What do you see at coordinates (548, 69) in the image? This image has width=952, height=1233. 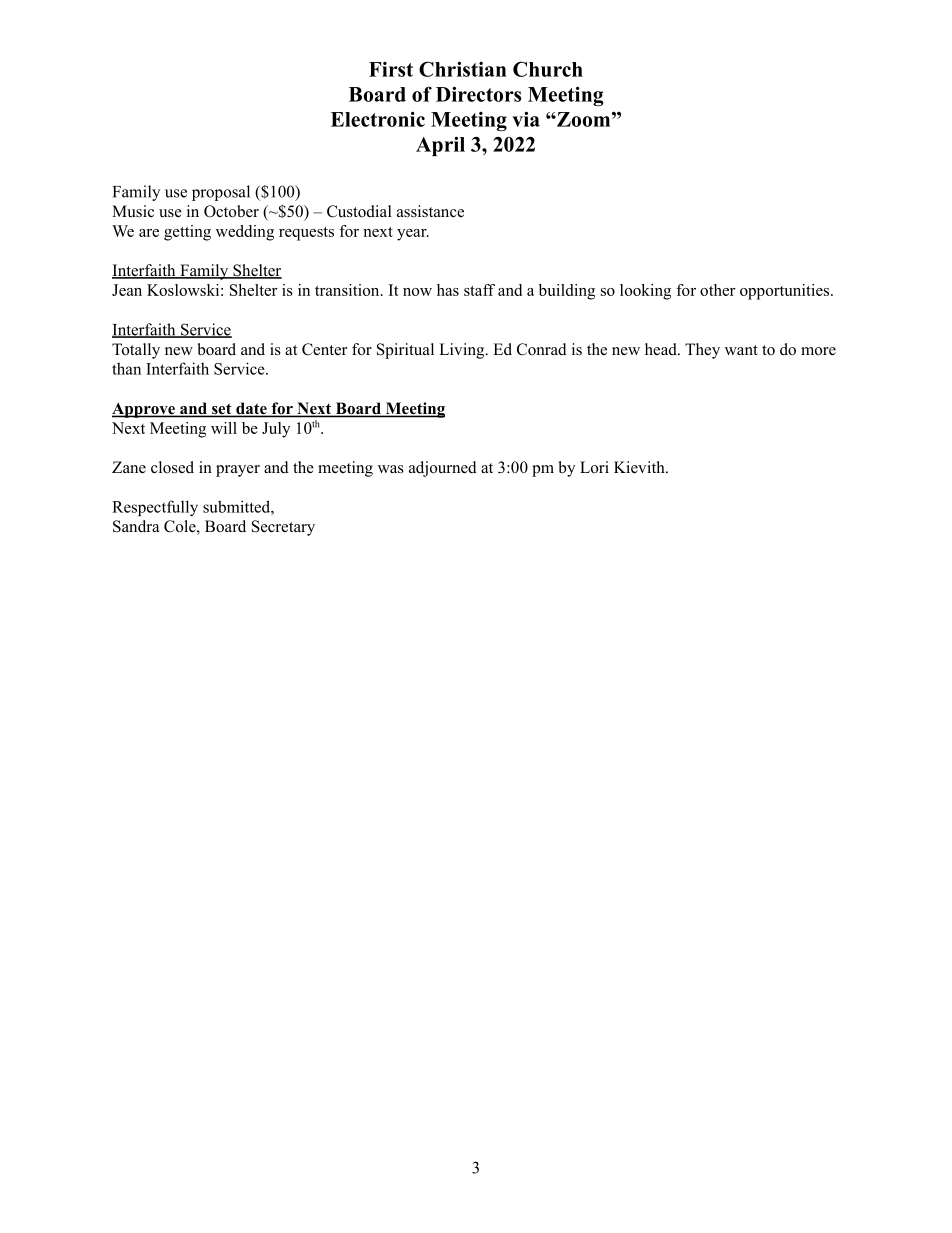 I see `Church` at bounding box center [548, 69].
